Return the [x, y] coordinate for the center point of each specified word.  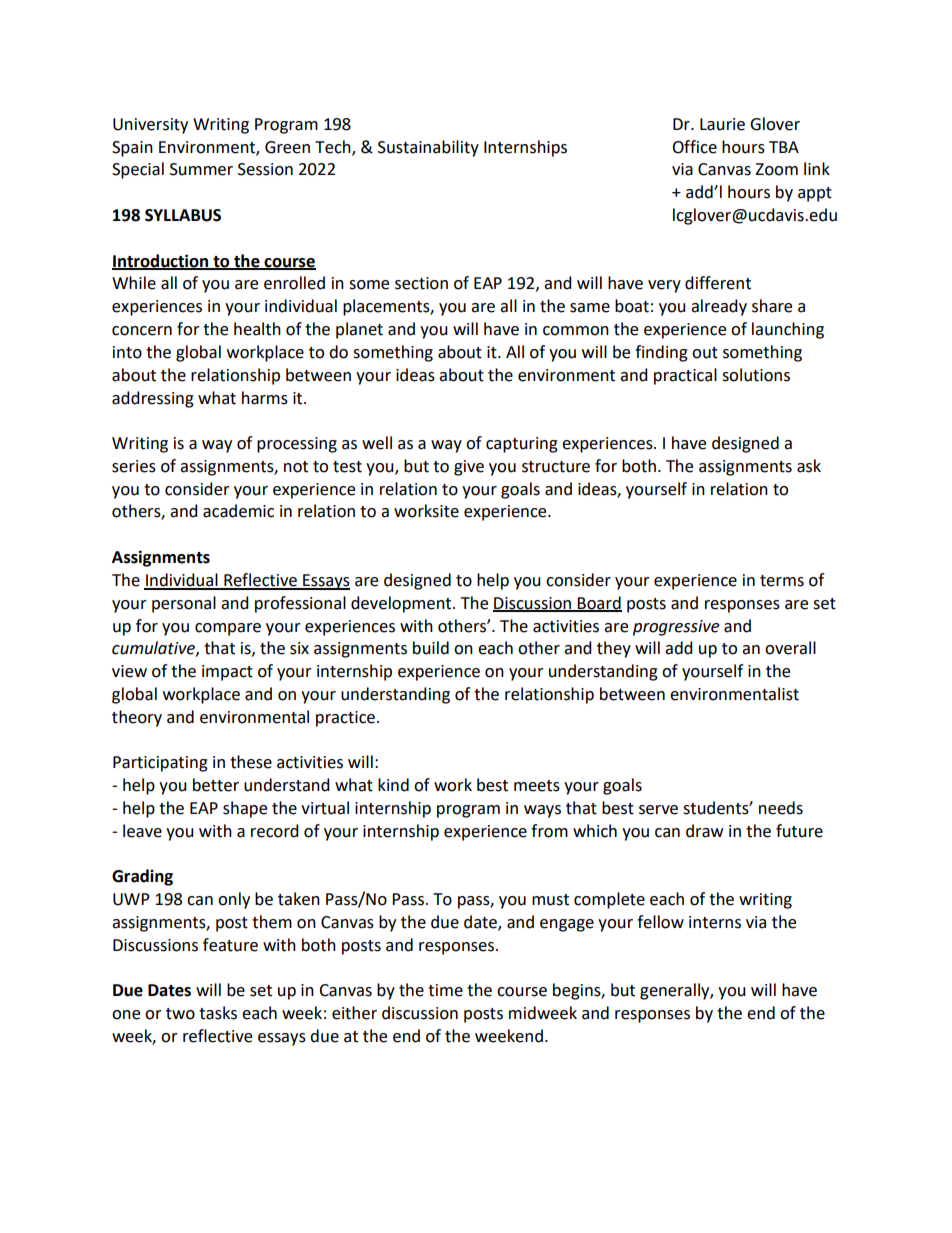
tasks [218, 1013]
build [431, 648]
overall [790, 648]
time [445, 990]
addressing [153, 399]
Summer [201, 169]
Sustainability [428, 148]
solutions [756, 375]
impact [227, 673]
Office [694, 147]
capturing [522, 445]
